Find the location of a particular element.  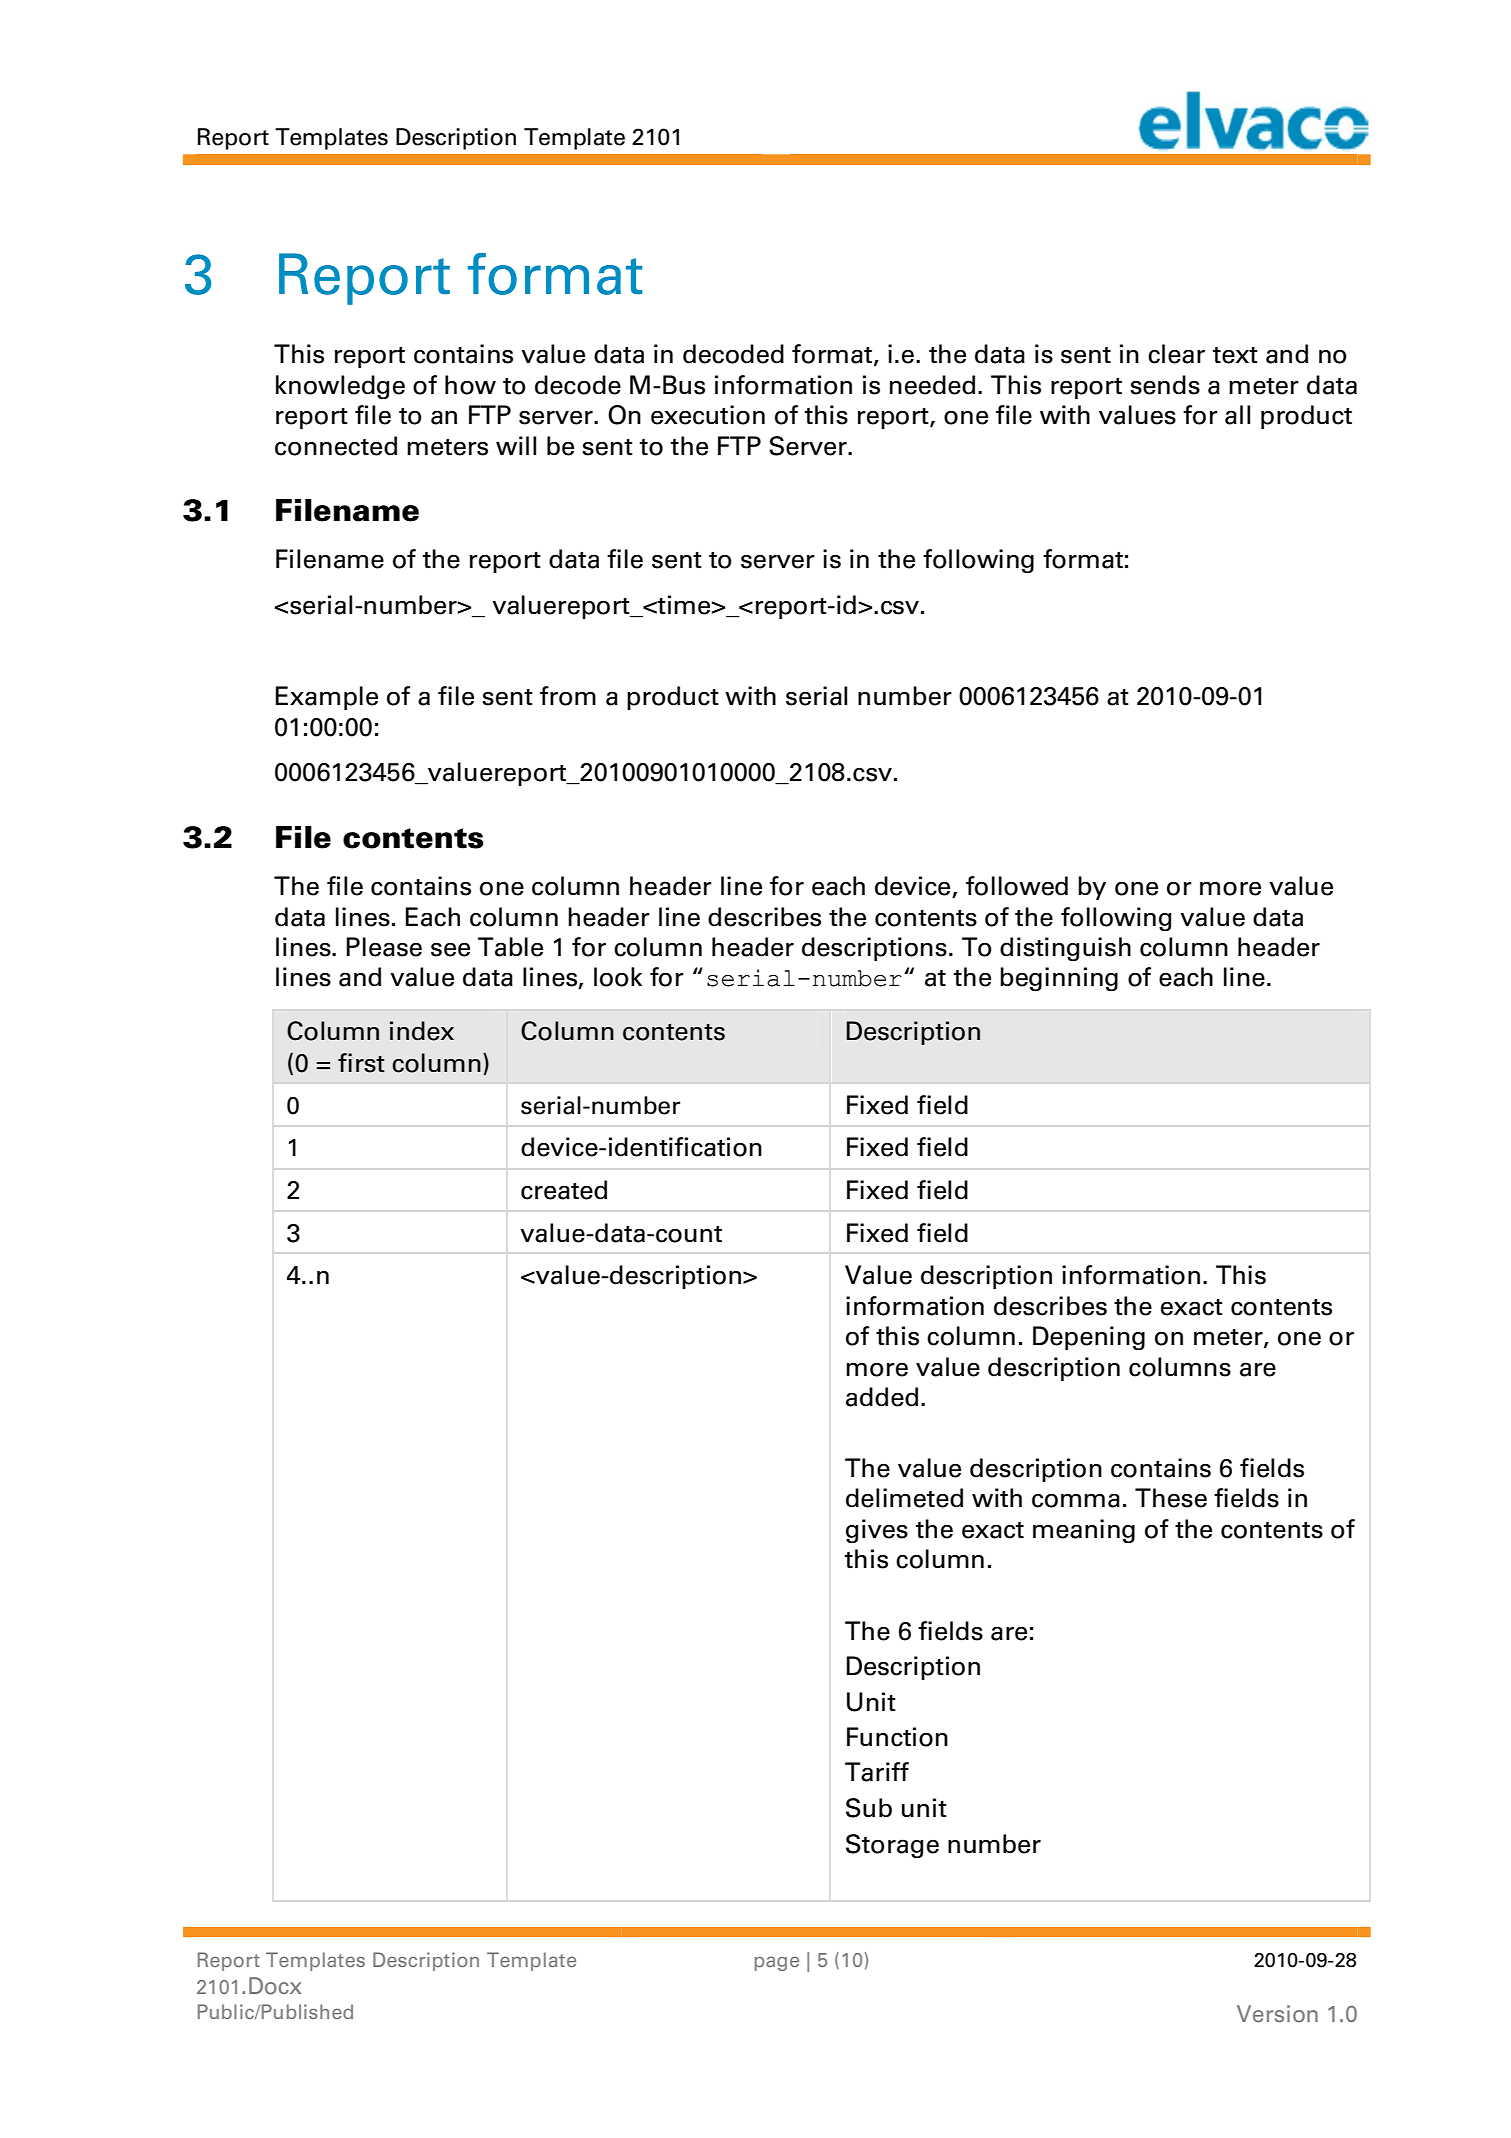

Version is located at coordinates (1277, 2014).
